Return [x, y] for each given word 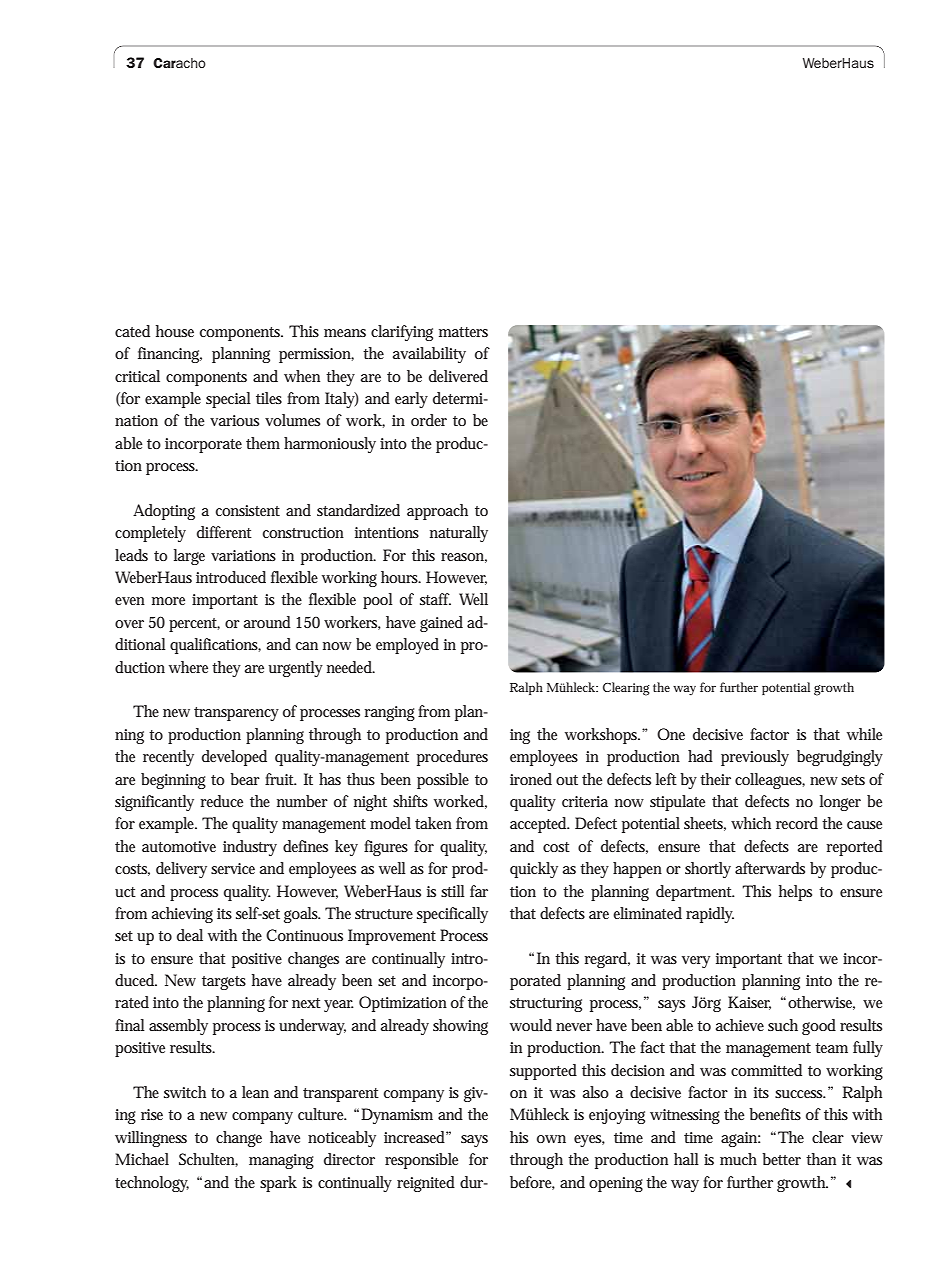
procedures [452, 758]
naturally [459, 534]
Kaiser [749, 1003]
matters [463, 332]
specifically [452, 915]
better [781, 1159]
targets [224, 983]
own [551, 1139]
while [864, 734]
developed [234, 758]
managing [281, 1161]
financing [170, 355]
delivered [458, 376]
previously [755, 758]
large [189, 557]
